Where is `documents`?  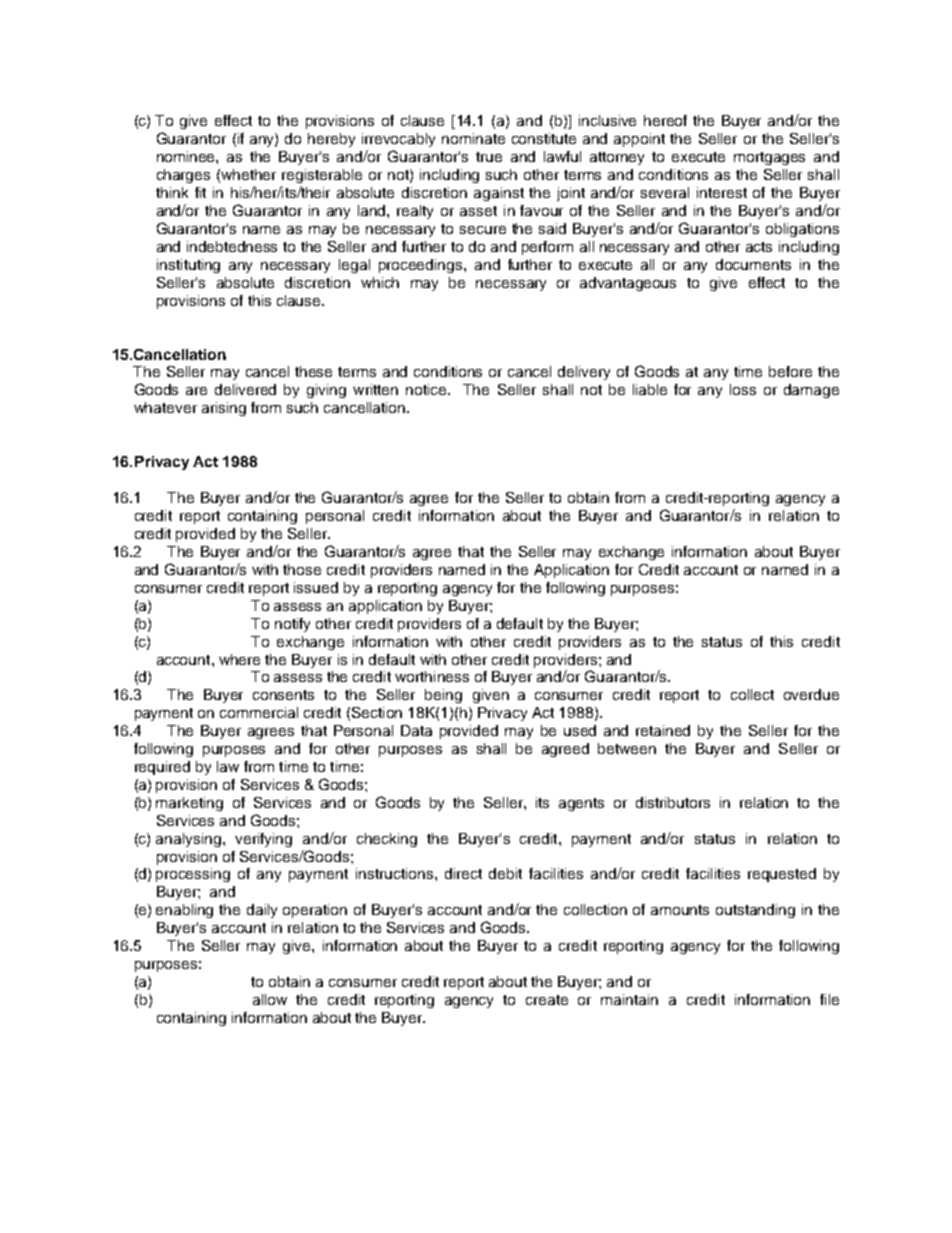 documents is located at coordinates (753, 264).
